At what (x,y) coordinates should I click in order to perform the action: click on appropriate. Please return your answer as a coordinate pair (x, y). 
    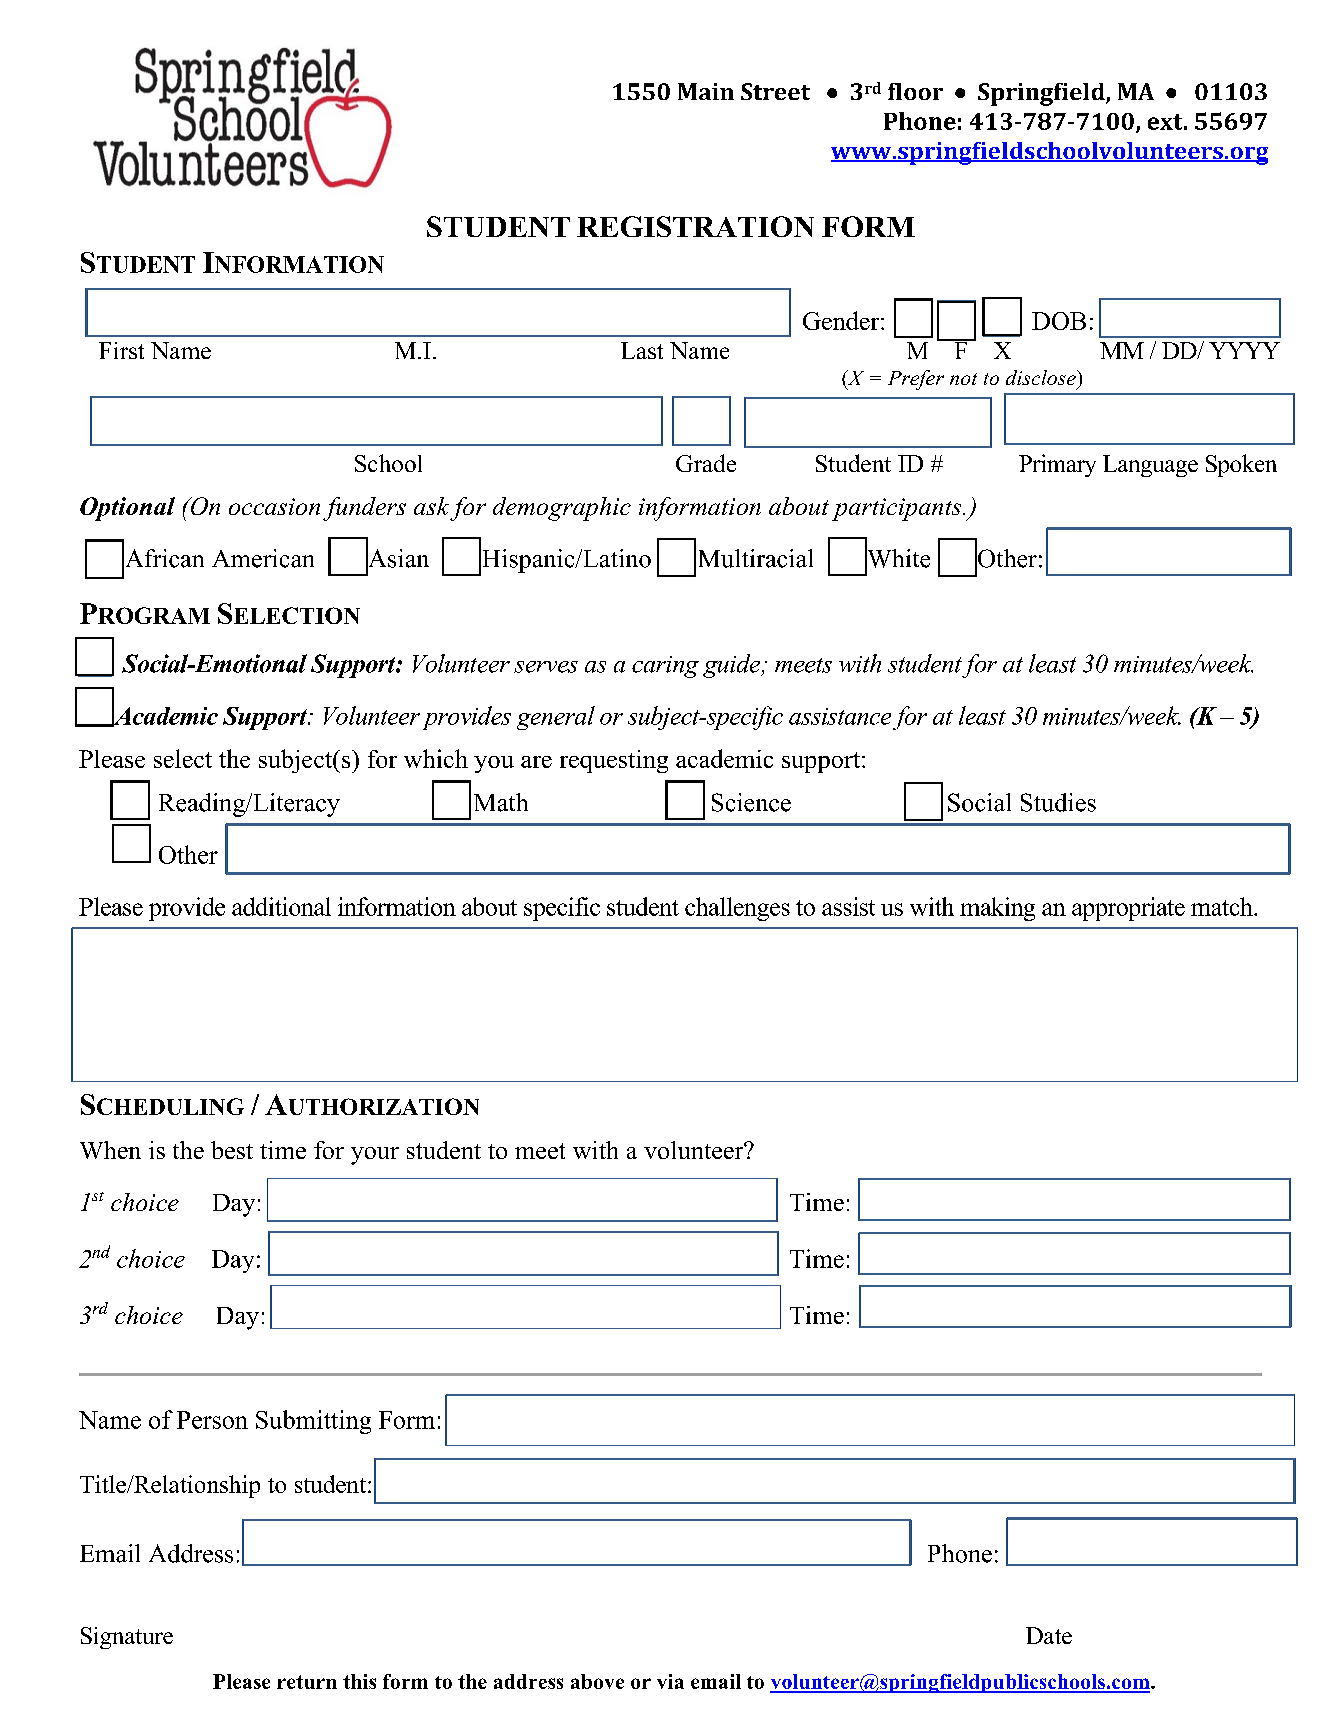
    Looking at the image, I should click on (1128, 909).
